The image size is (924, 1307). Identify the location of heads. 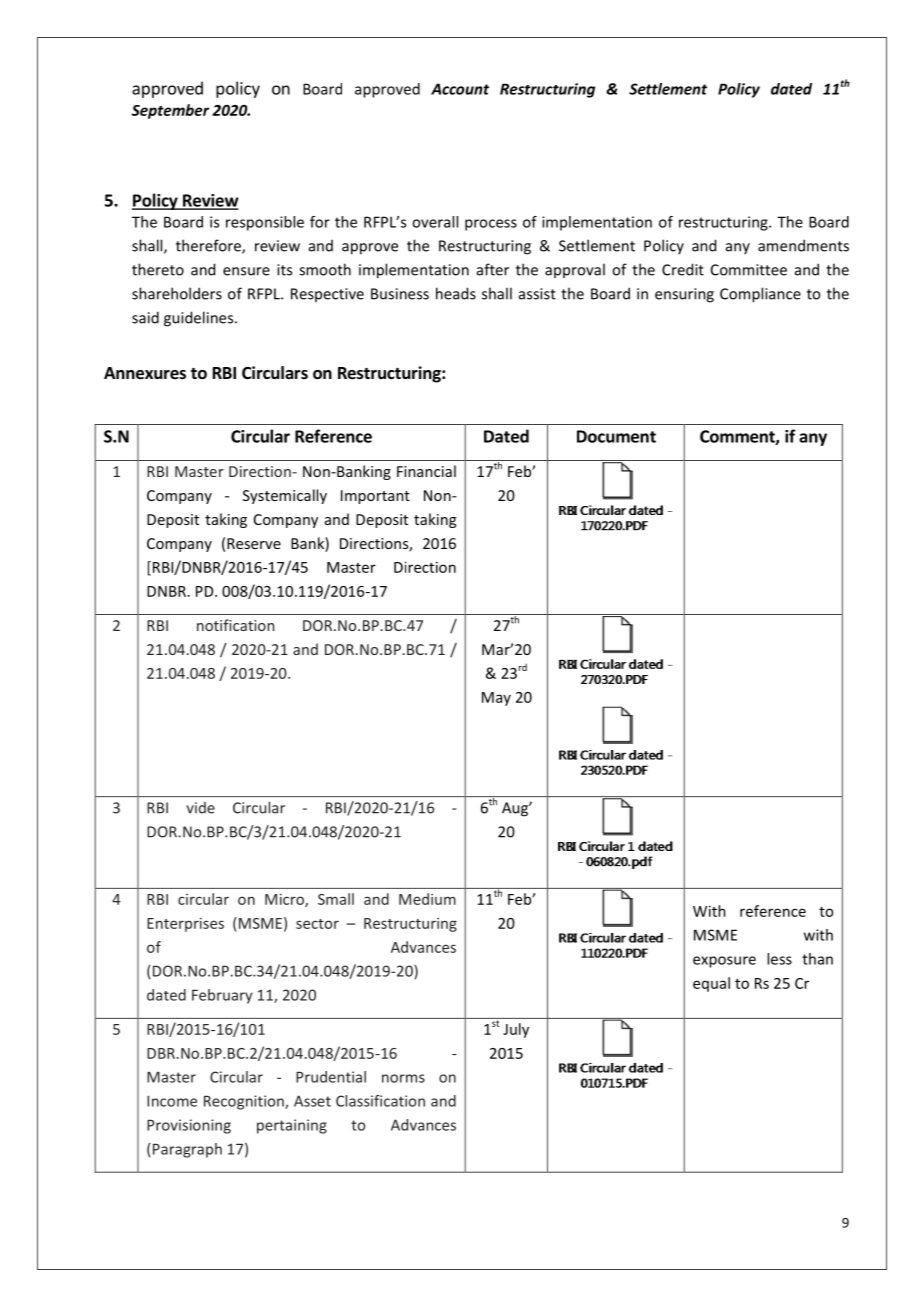
(456, 293).
